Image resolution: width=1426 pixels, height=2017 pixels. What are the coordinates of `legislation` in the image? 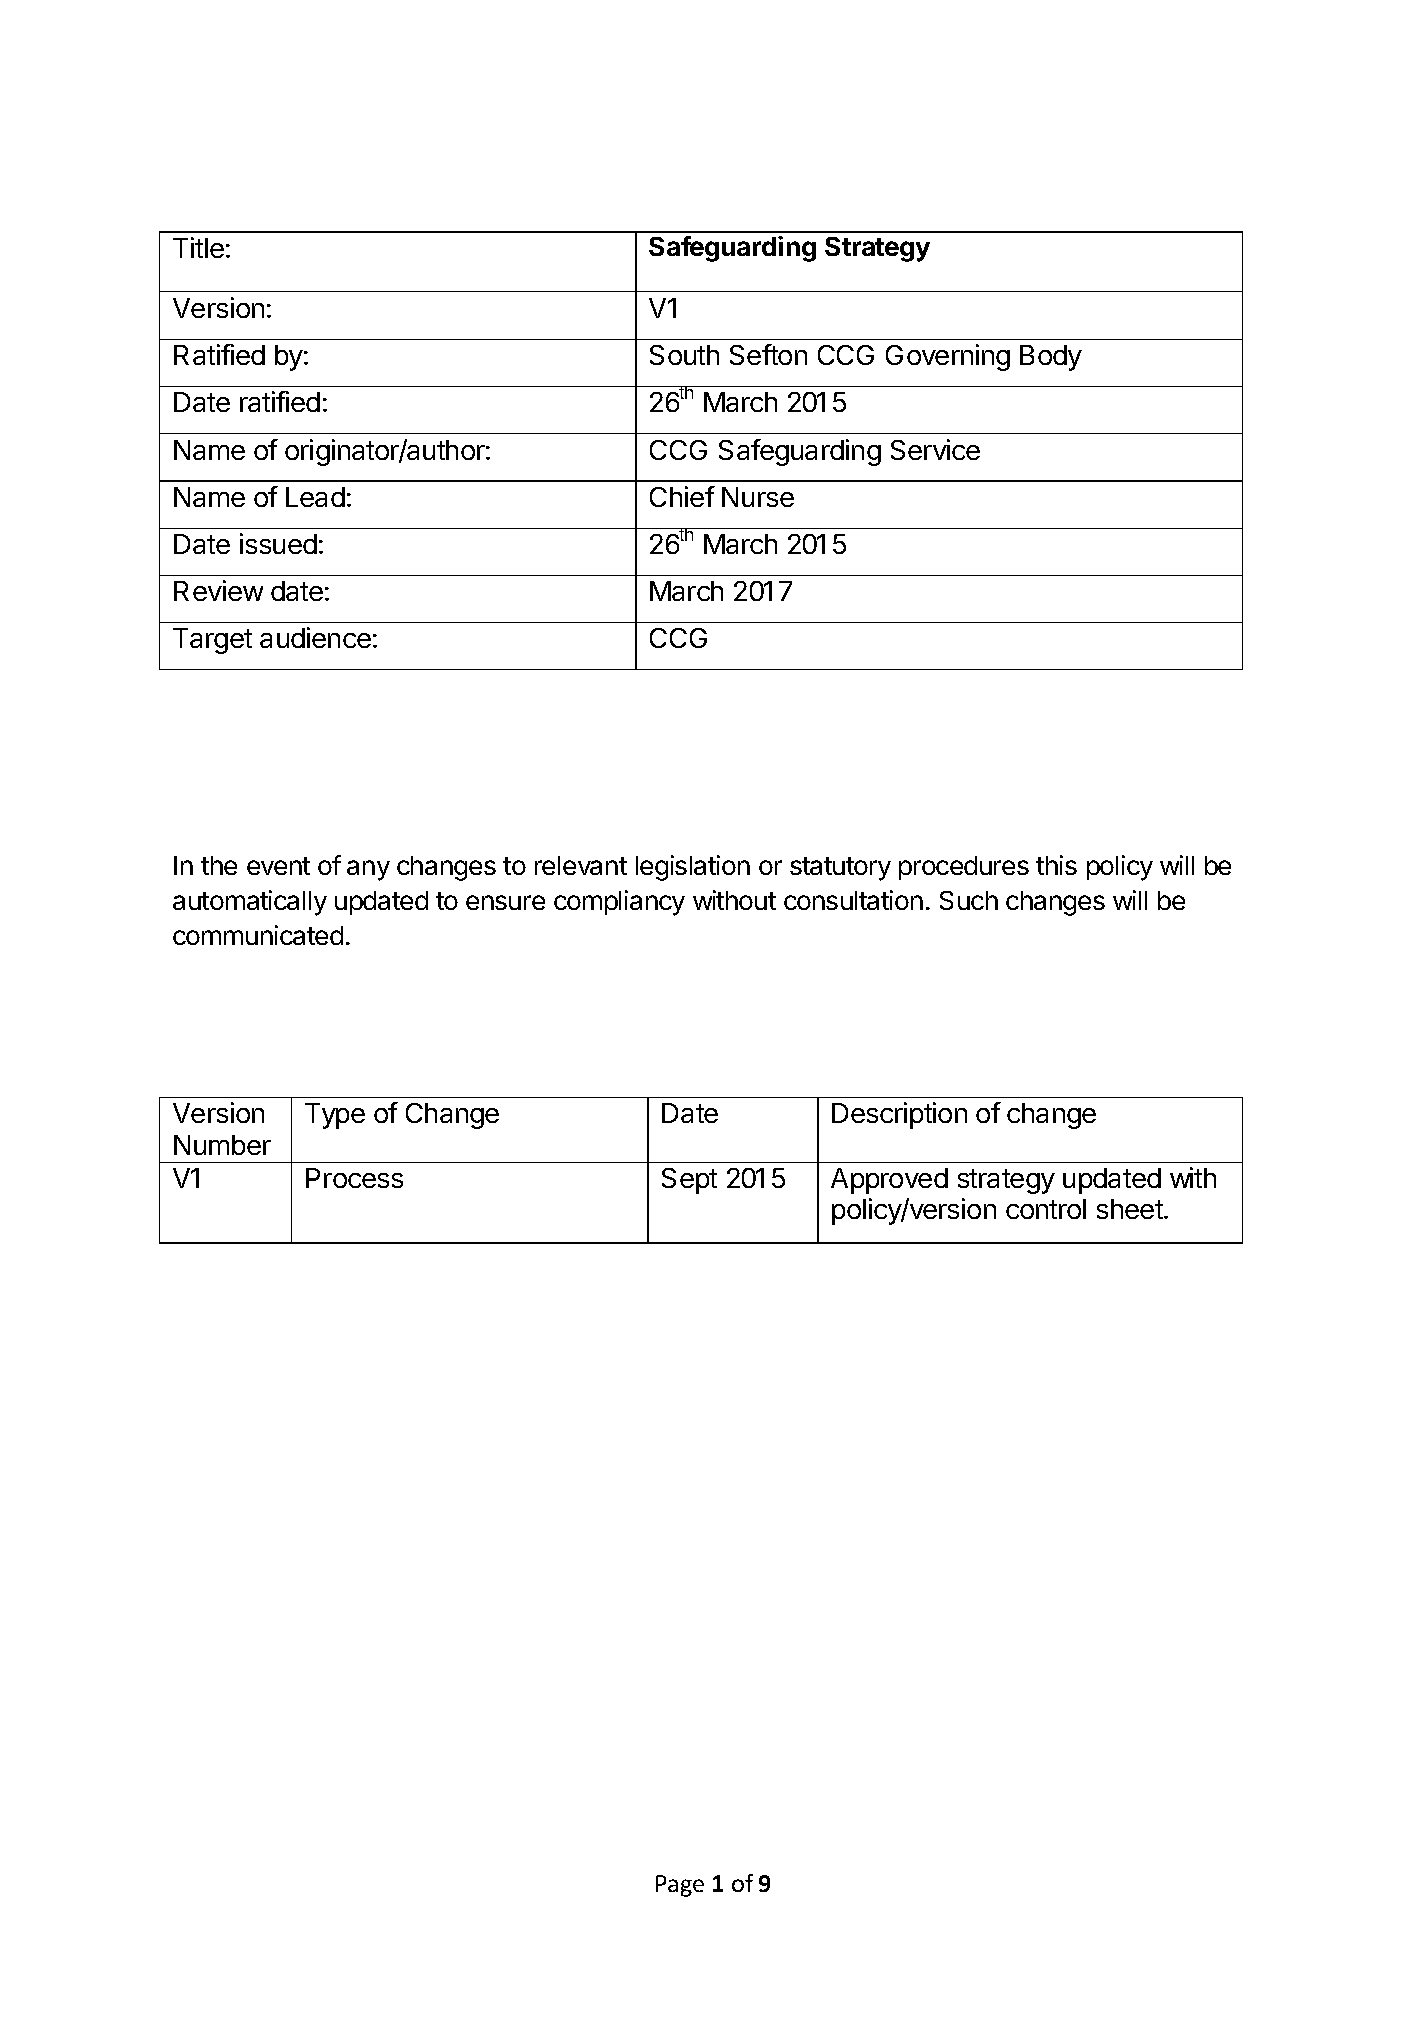 It's located at (693, 868).
